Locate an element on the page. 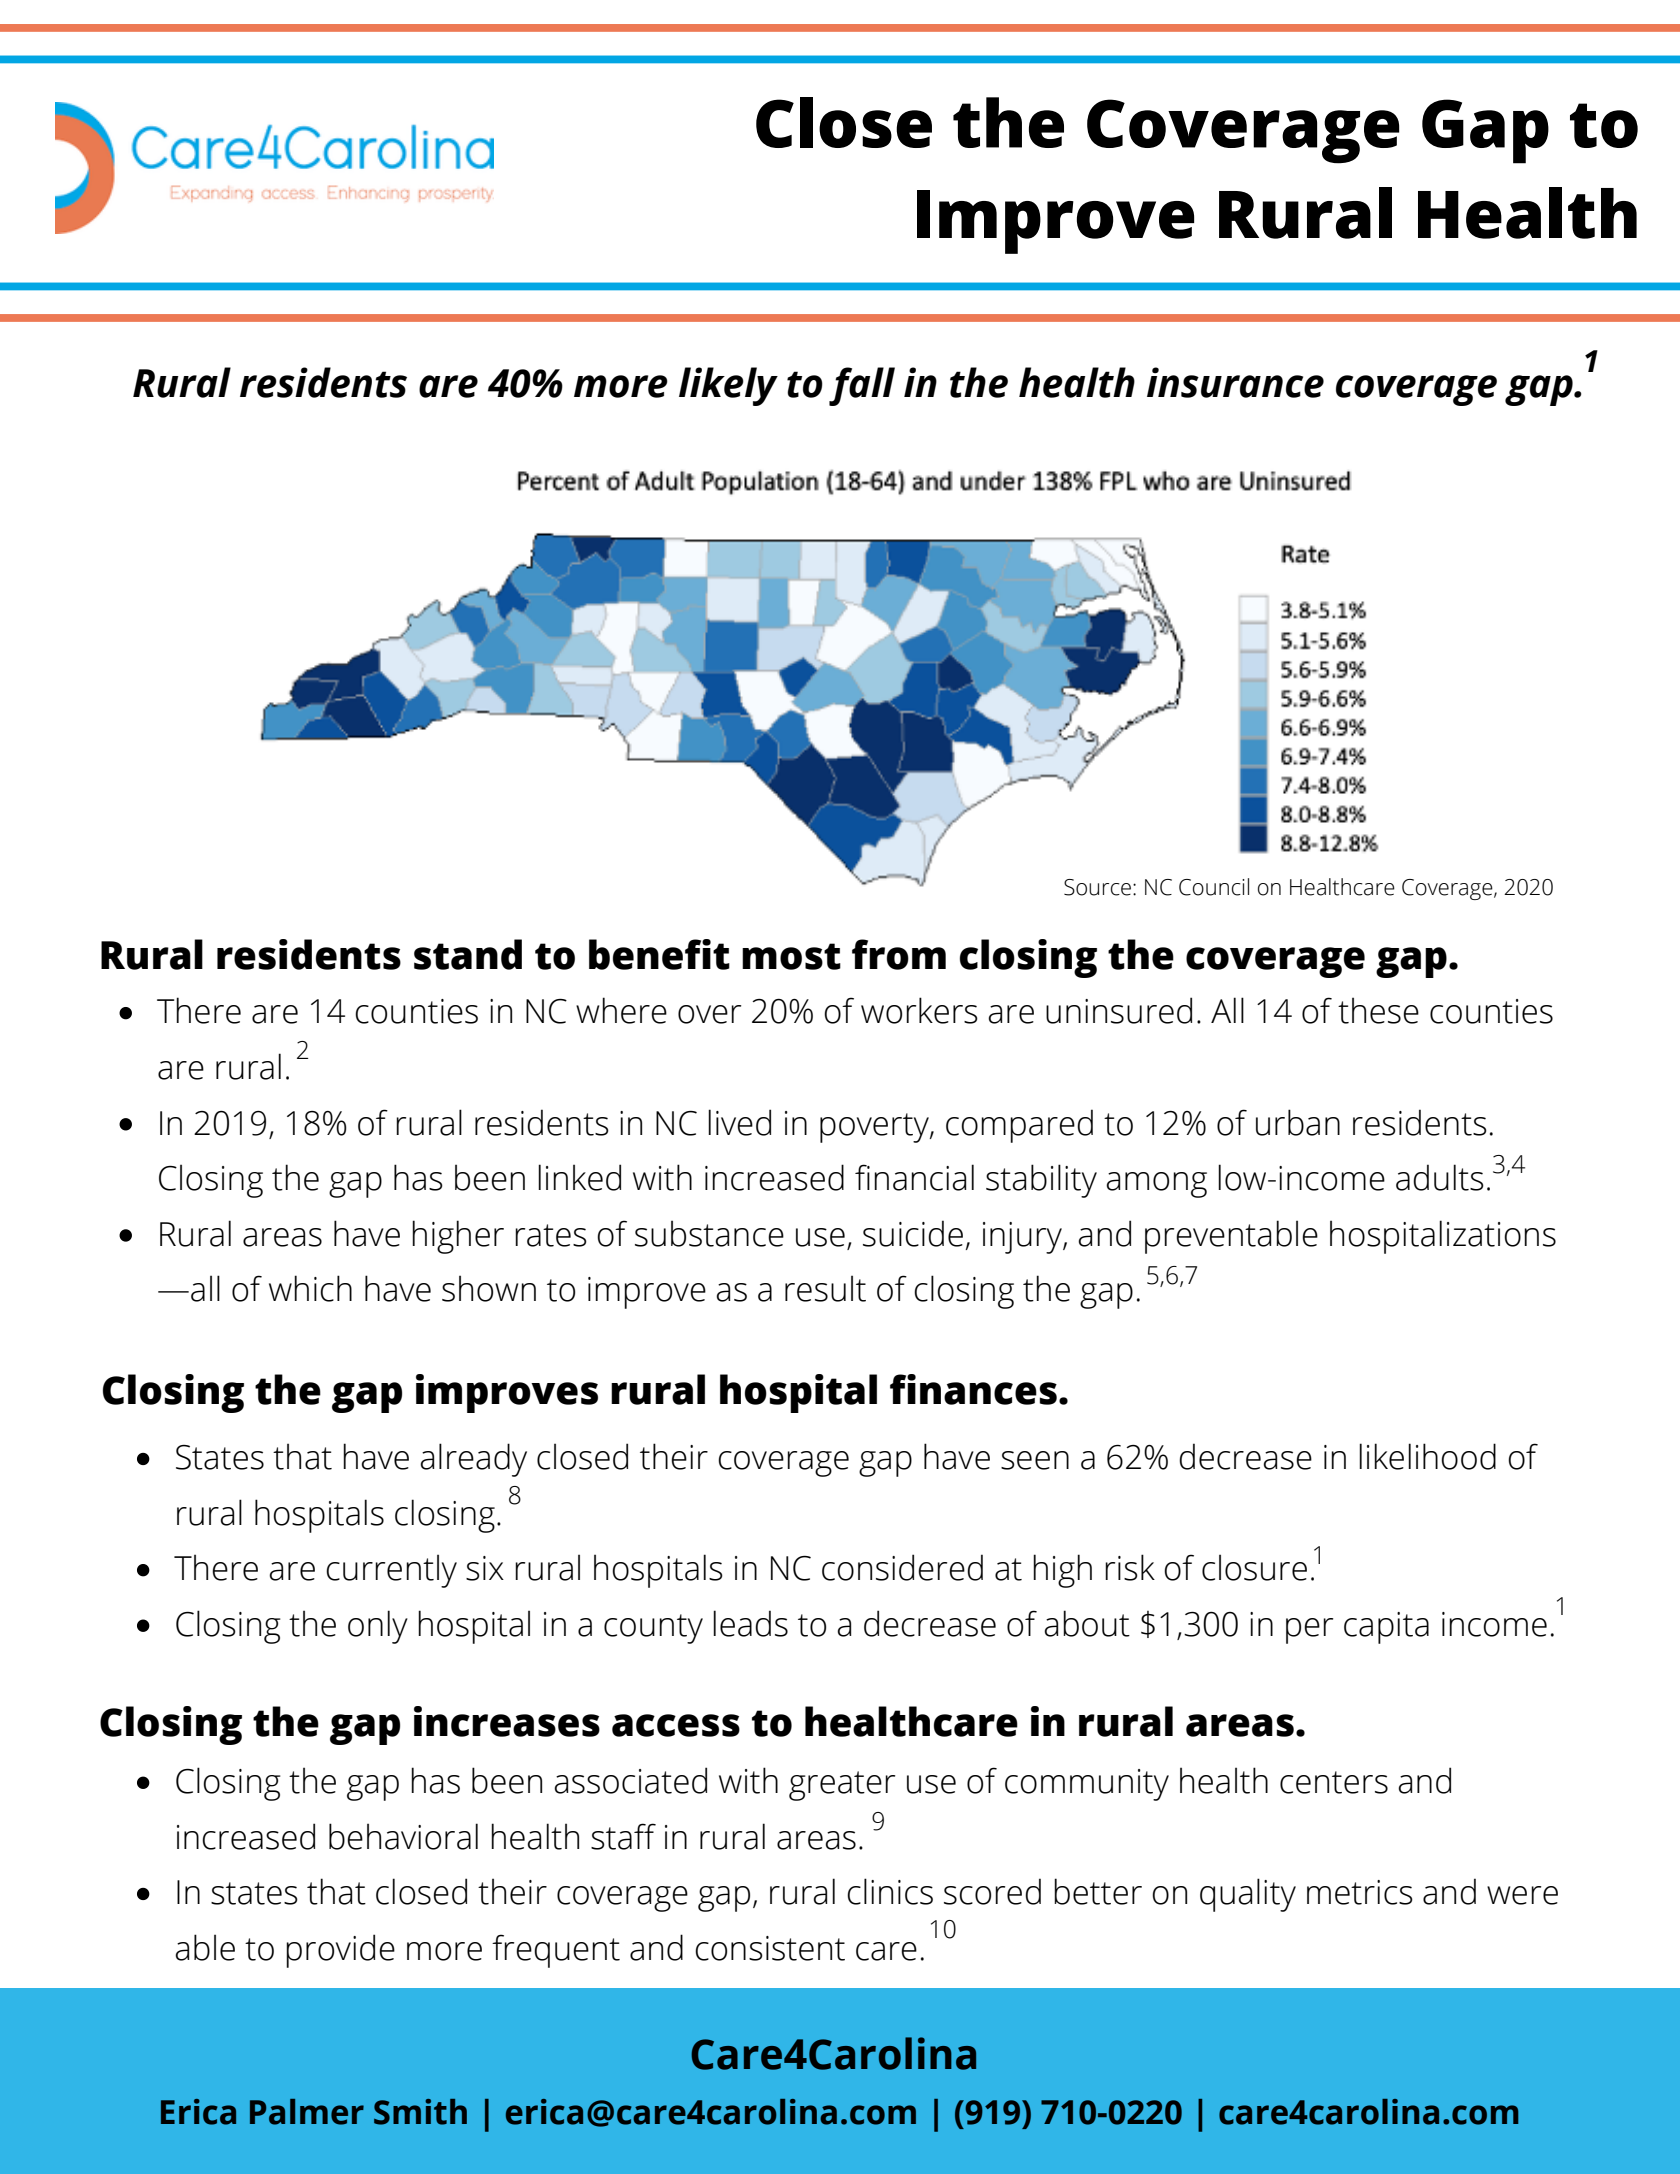 Image resolution: width=1680 pixels, height=2174 pixels. only is located at coordinates (378, 1627).
